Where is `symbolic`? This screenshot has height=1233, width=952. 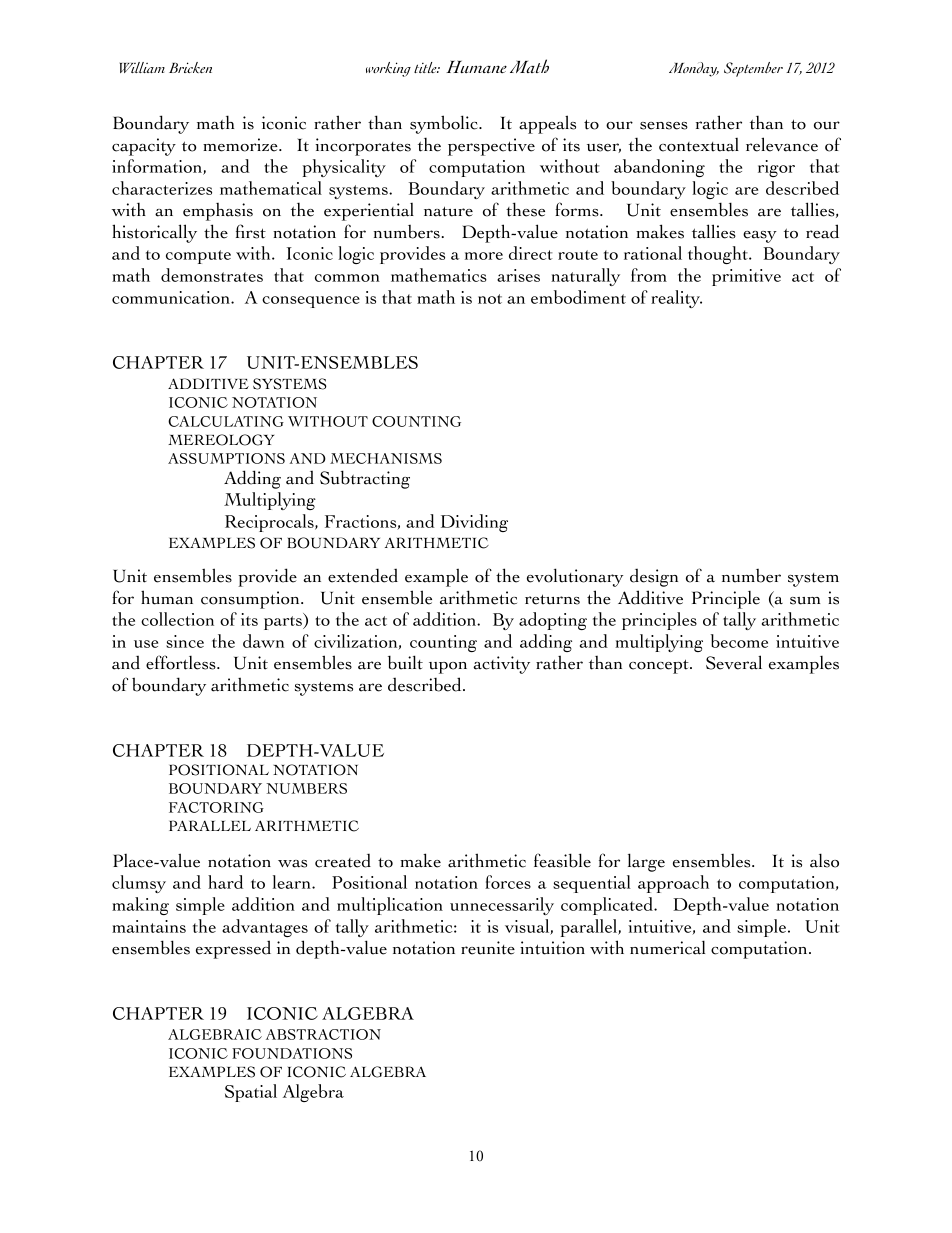
symbolic is located at coordinates (445, 124).
